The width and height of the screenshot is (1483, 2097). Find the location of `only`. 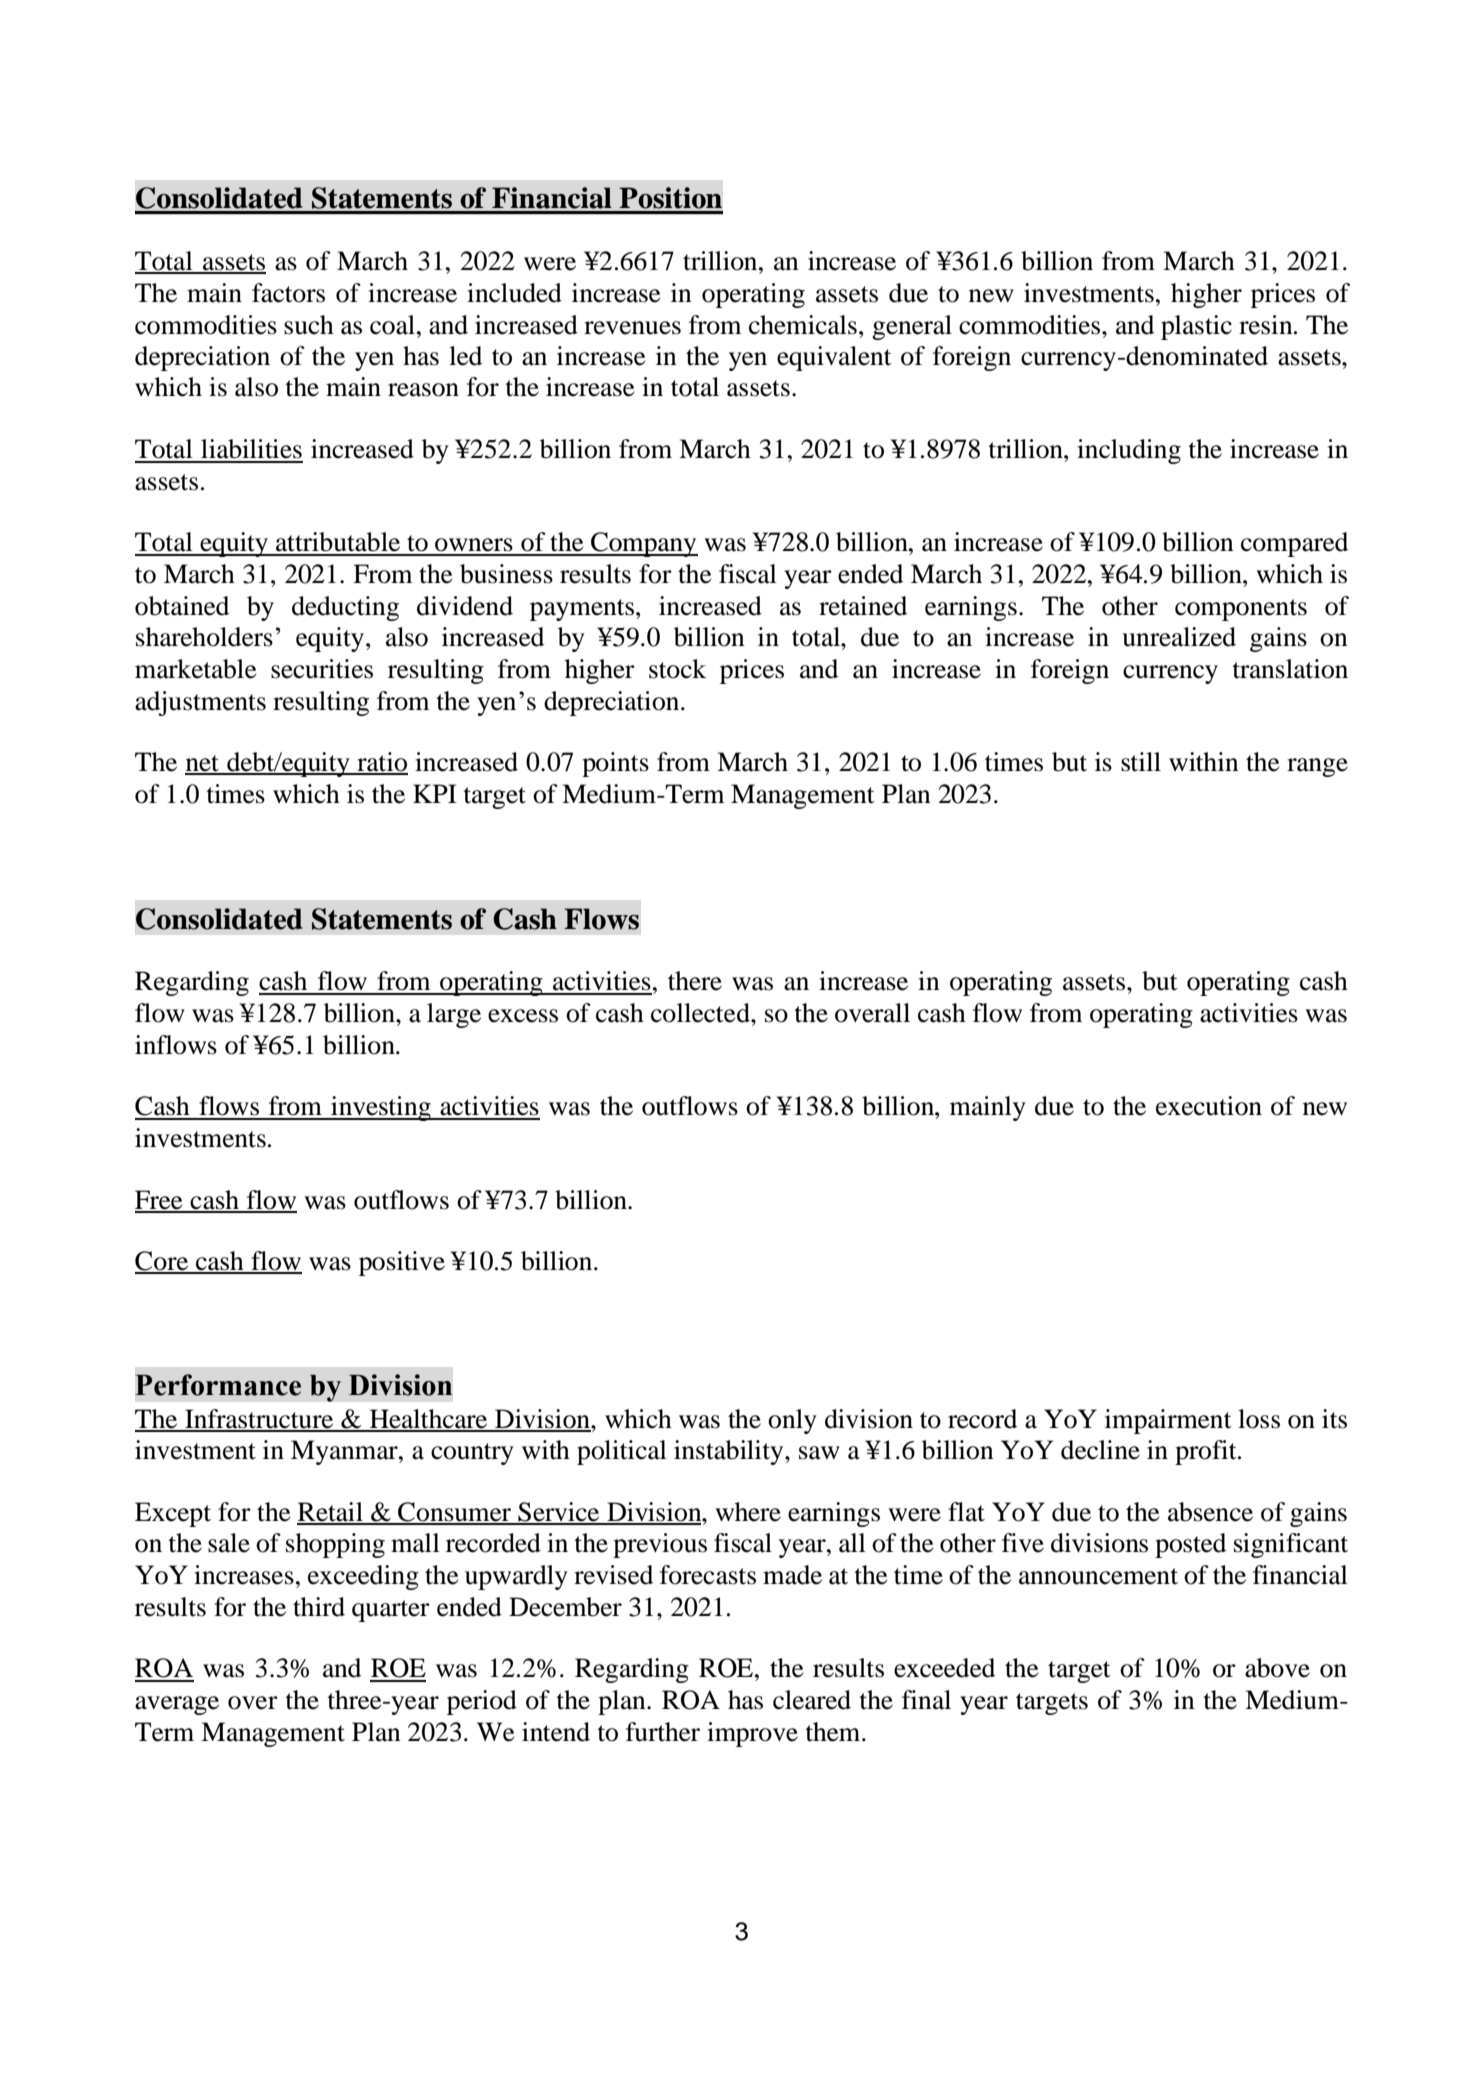

only is located at coordinates (792, 1421).
